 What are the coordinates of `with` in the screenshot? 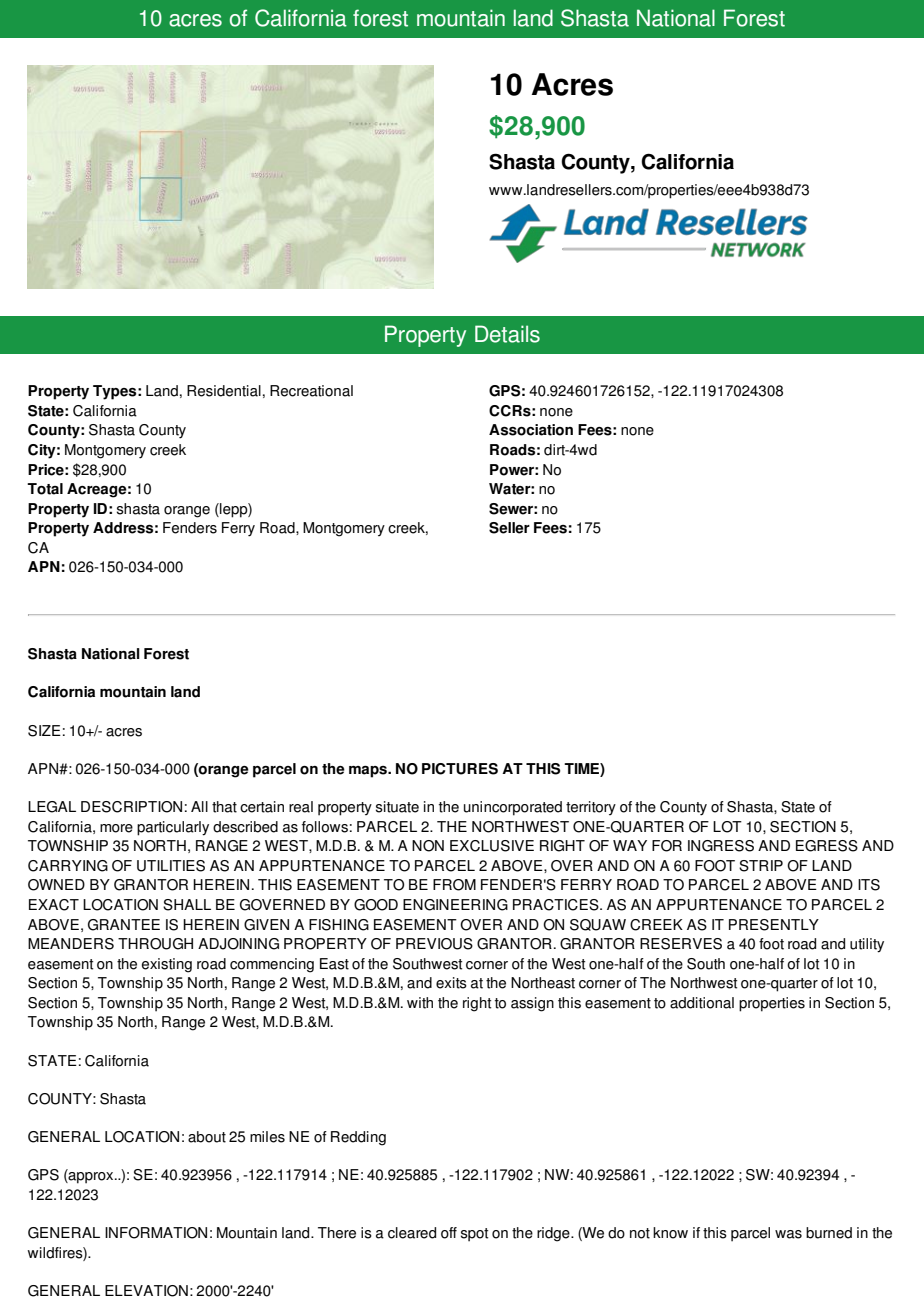 It's located at (420, 1003).
